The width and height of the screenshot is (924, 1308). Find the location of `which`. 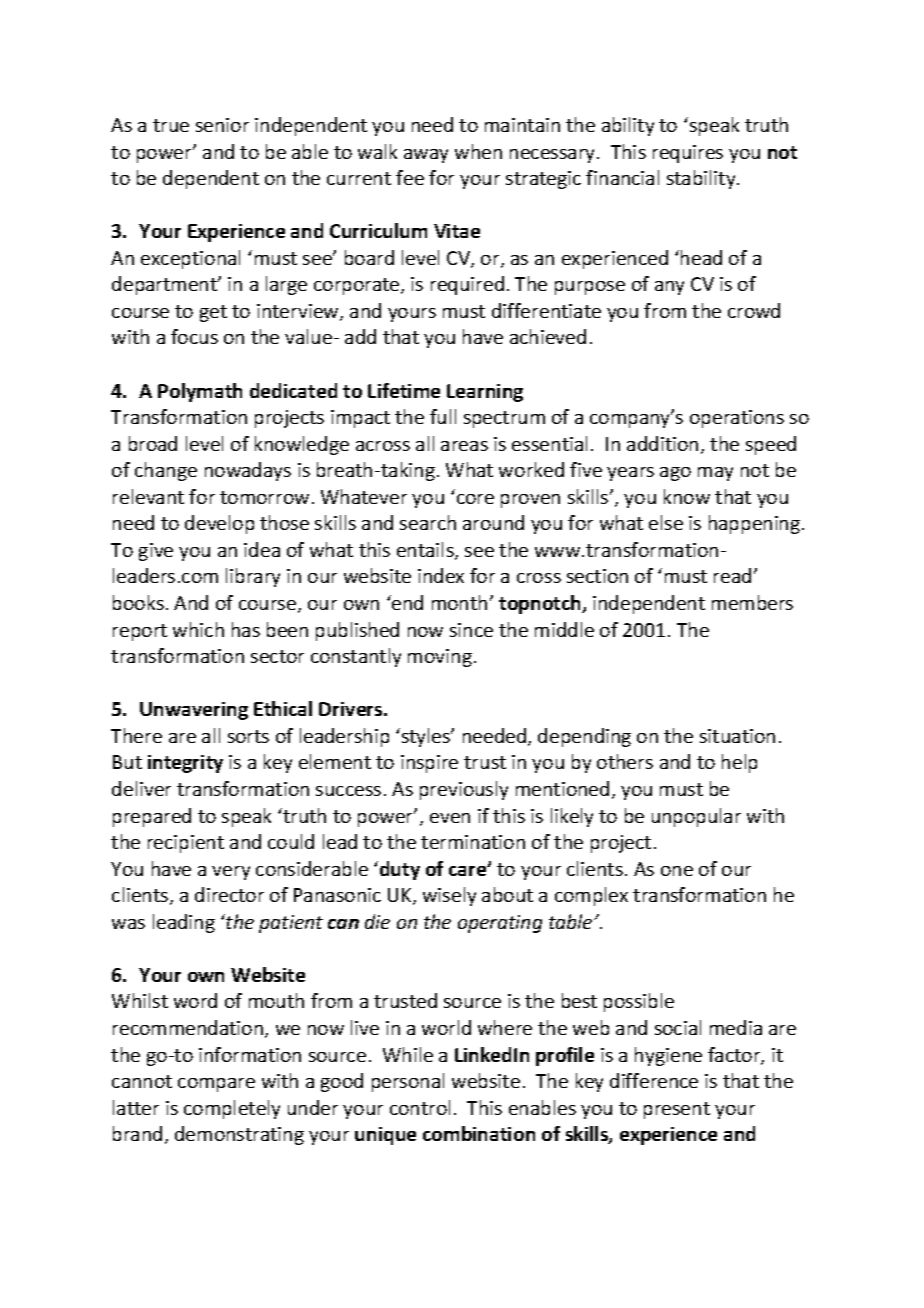

which is located at coordinates (198, 629).
